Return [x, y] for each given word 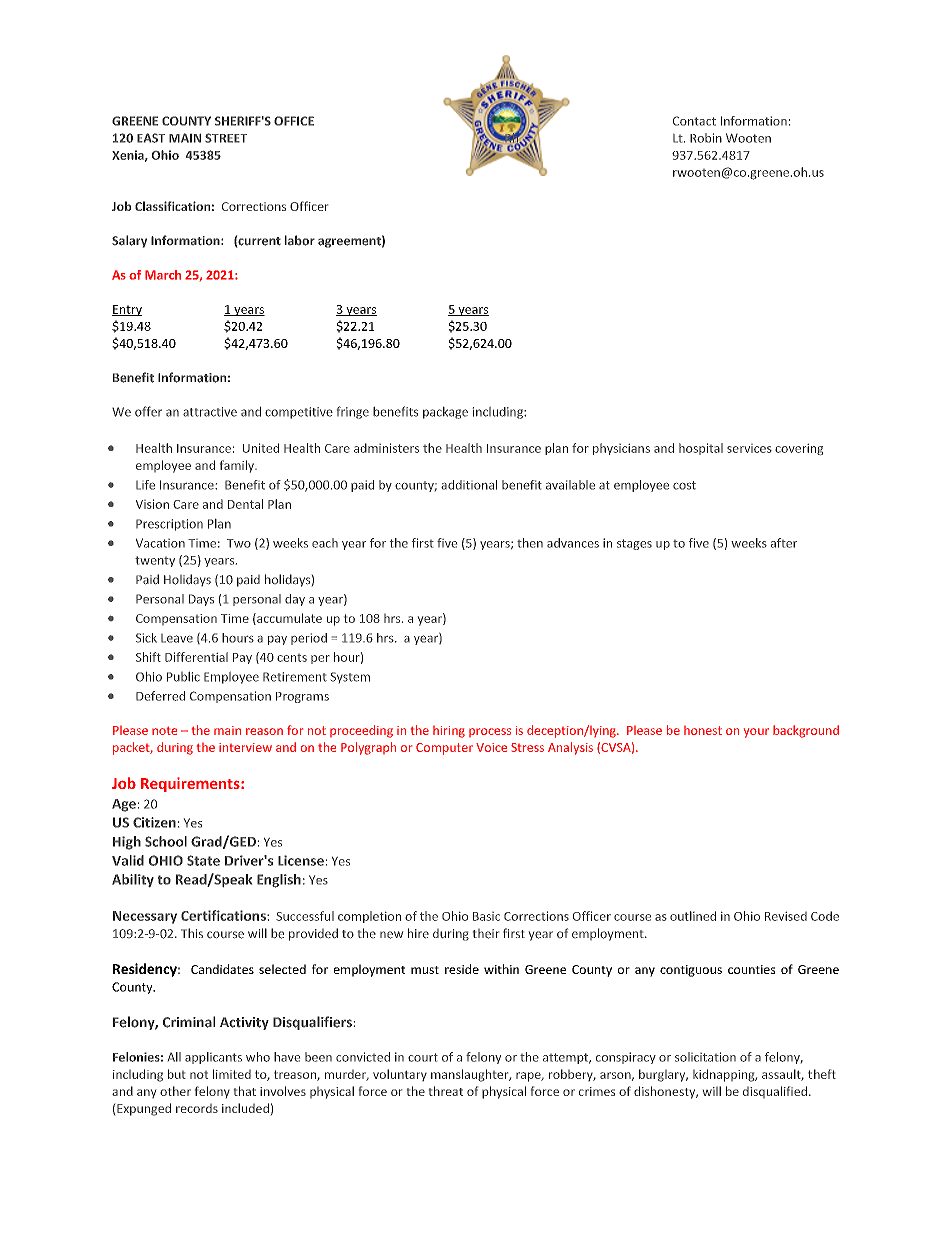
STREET [226, 138]
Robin [706, 138]
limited [232, 1074]
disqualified [775, 1092]
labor [300, 240]
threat [446, 1091]
